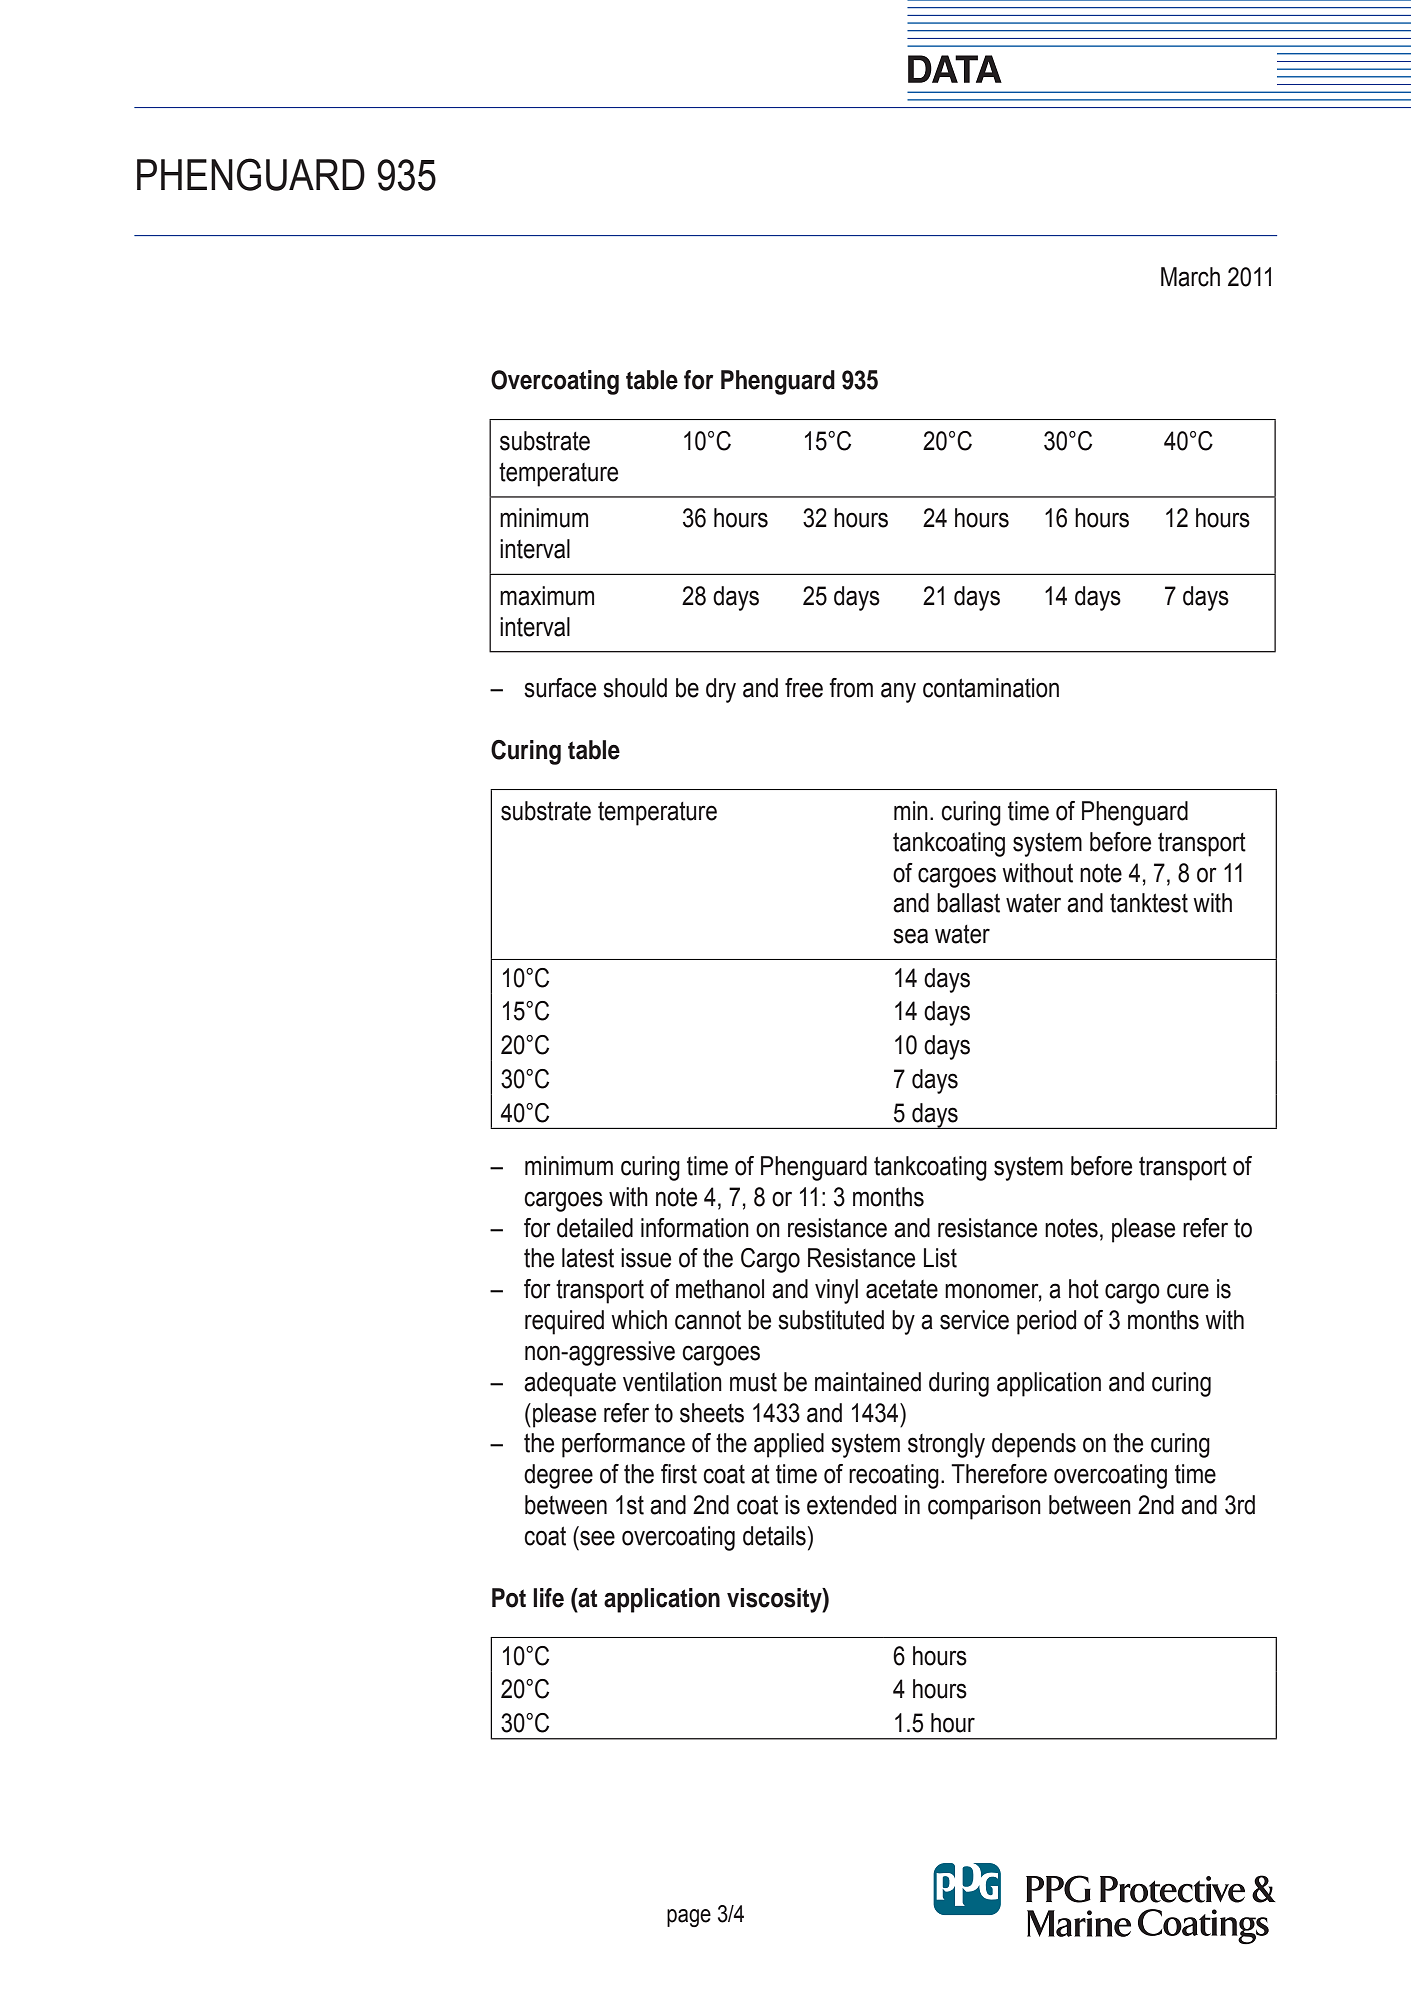 This screenshot has width=1411, height=1997. What do you see at coordinates (1190, 277) in the screenshot?
I see `March` at bounding box center [1190, 277].
